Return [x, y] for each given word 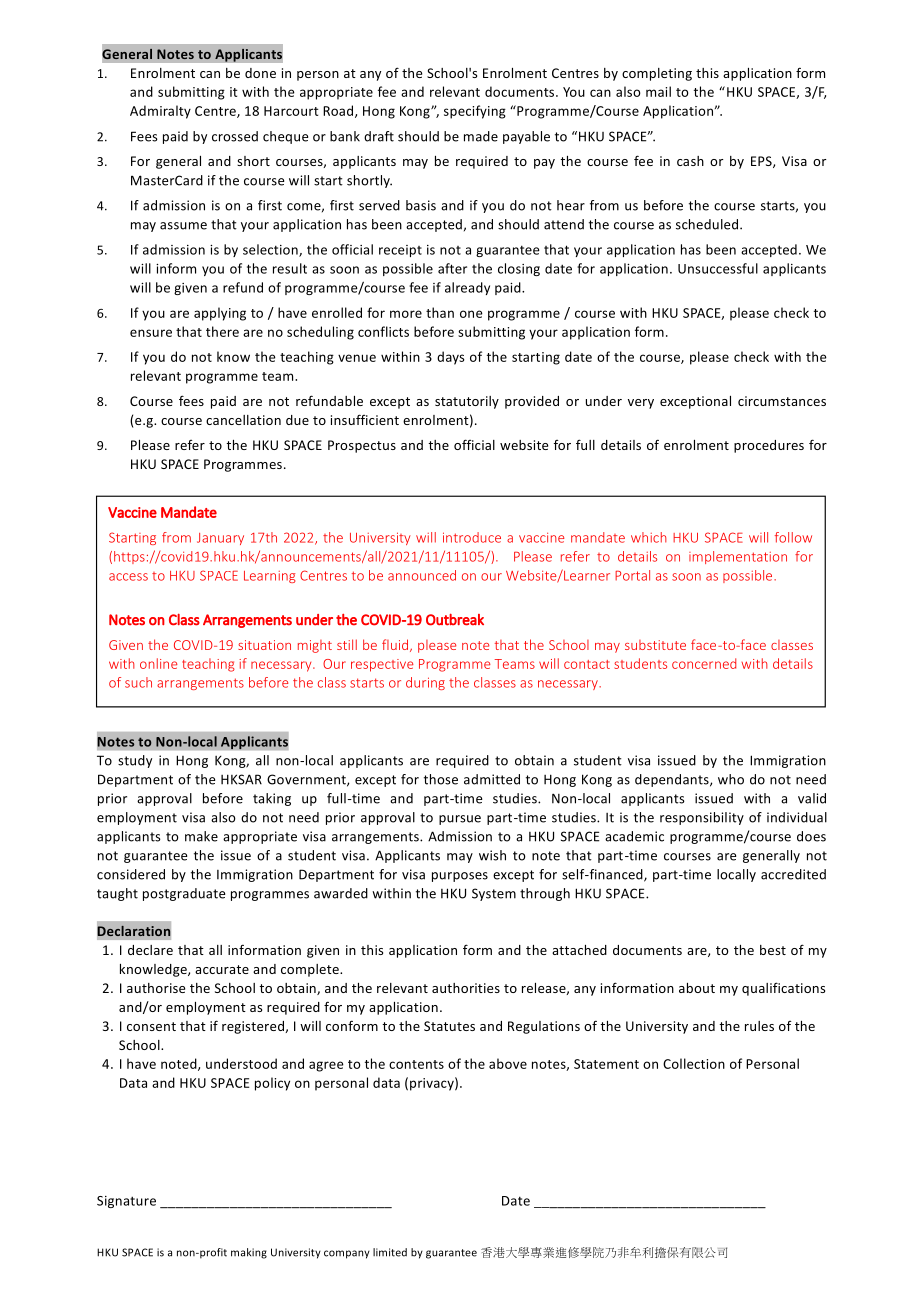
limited [390, 1252]
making [249, 1253]
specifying [475, 112]
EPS [762, 162]
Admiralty [160, 112]
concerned [704, 663]
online [159, 663]
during [425, 683]
